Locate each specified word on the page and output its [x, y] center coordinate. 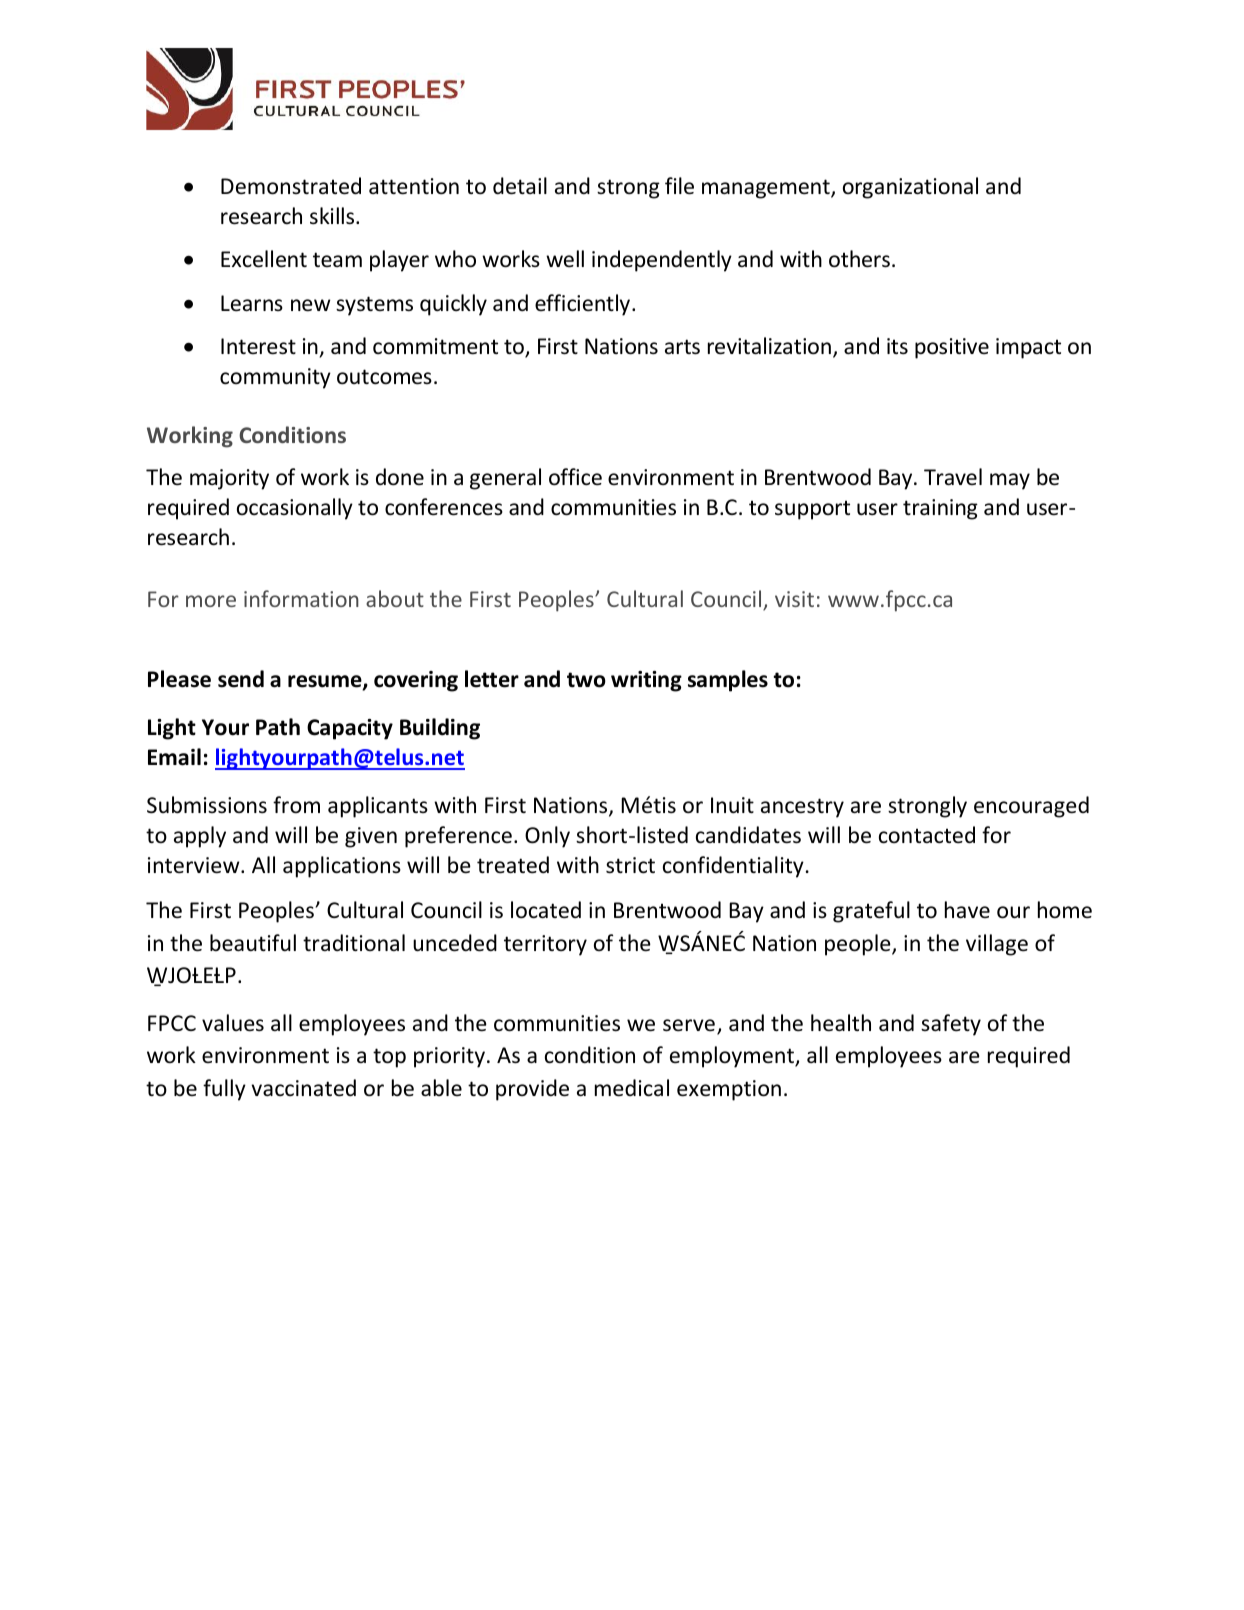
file [679, 186]
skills [333, 216]
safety [951, 1025]
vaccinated [303, 1088]
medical [632, 1088]
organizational [910, 188]
